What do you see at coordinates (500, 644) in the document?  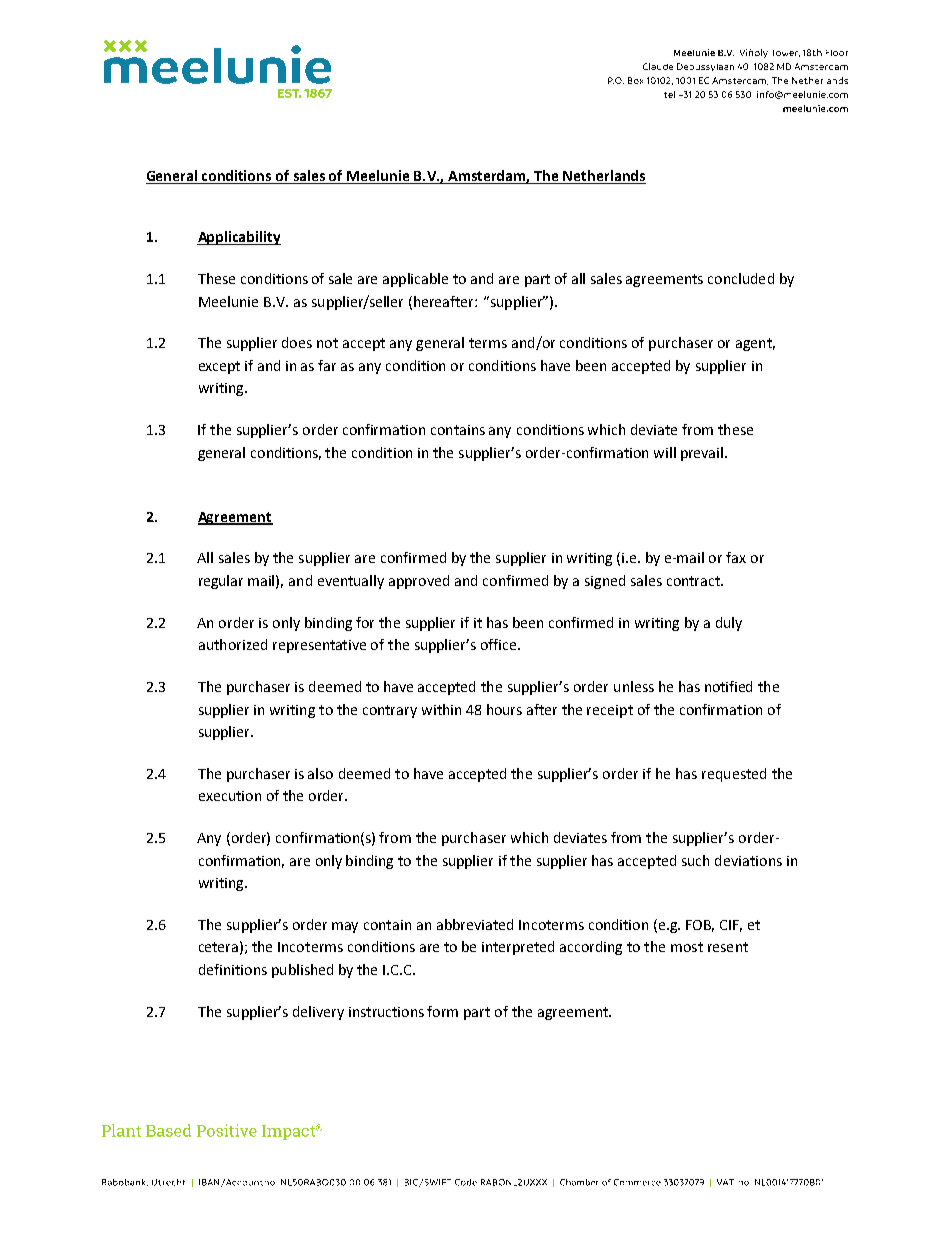 I see `office` at bounding box center [500, 644].
